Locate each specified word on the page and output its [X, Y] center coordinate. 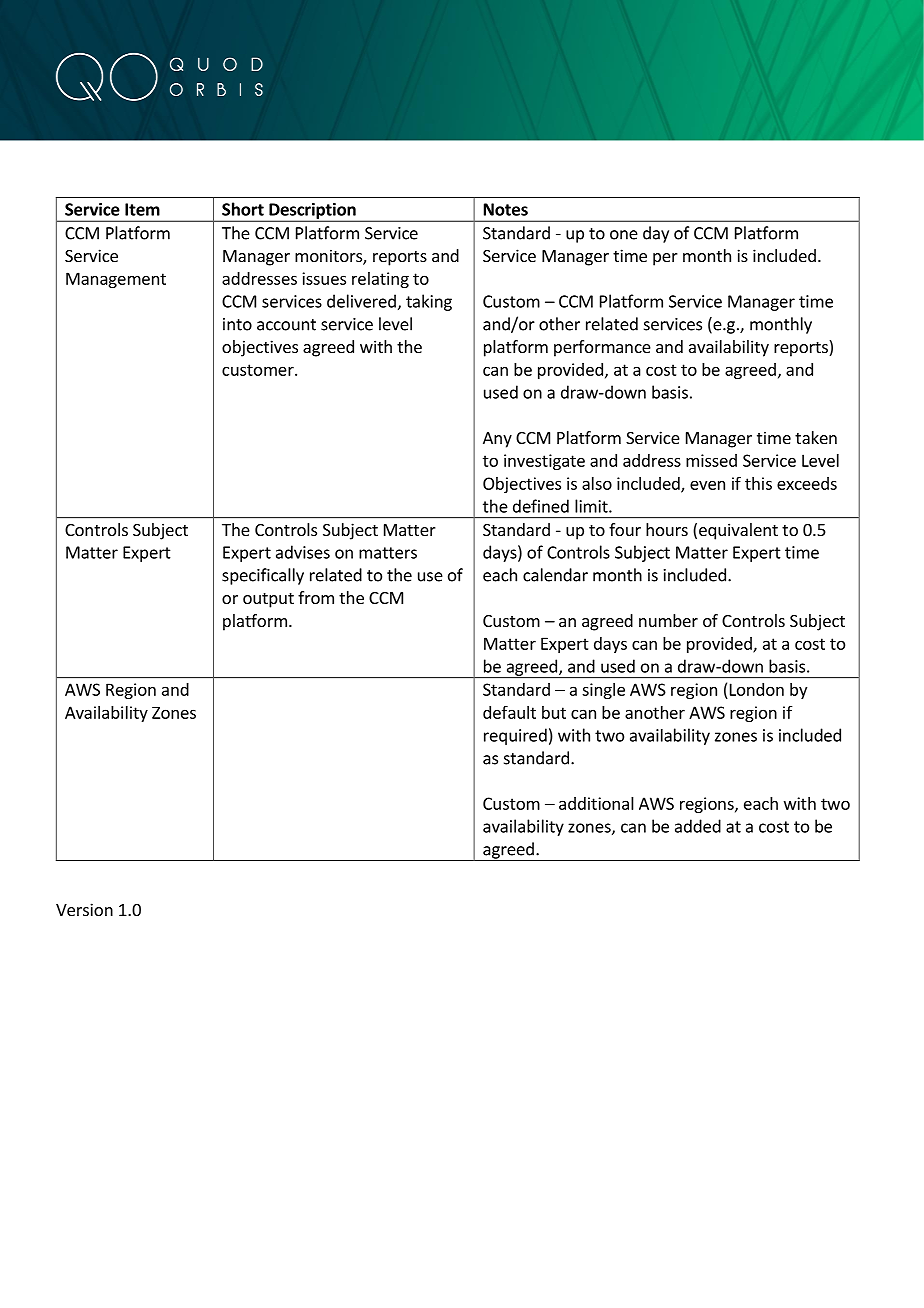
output [268, 600]
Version [84, 909]
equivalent [738, 531]
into [237, 324]
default [509, 712]
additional [596, 803]
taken [816, 437]
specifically [263, 576]
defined [541, 506]
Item [142, 209]
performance [602, 348]
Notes [506, 209]
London [757, 689]
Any [497, 440]
